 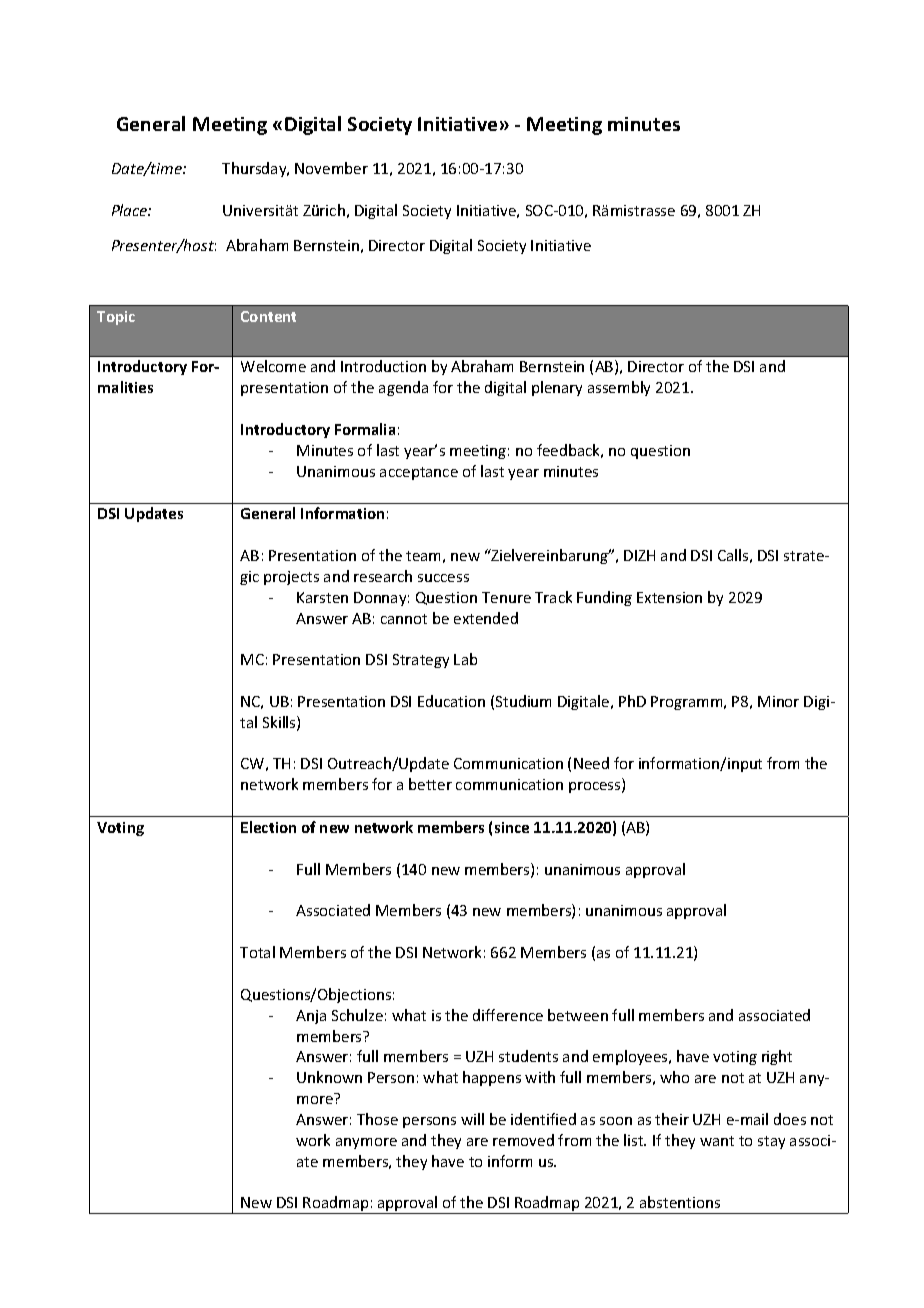 I want to click on Unknown, so click(x=329, y=1077).
